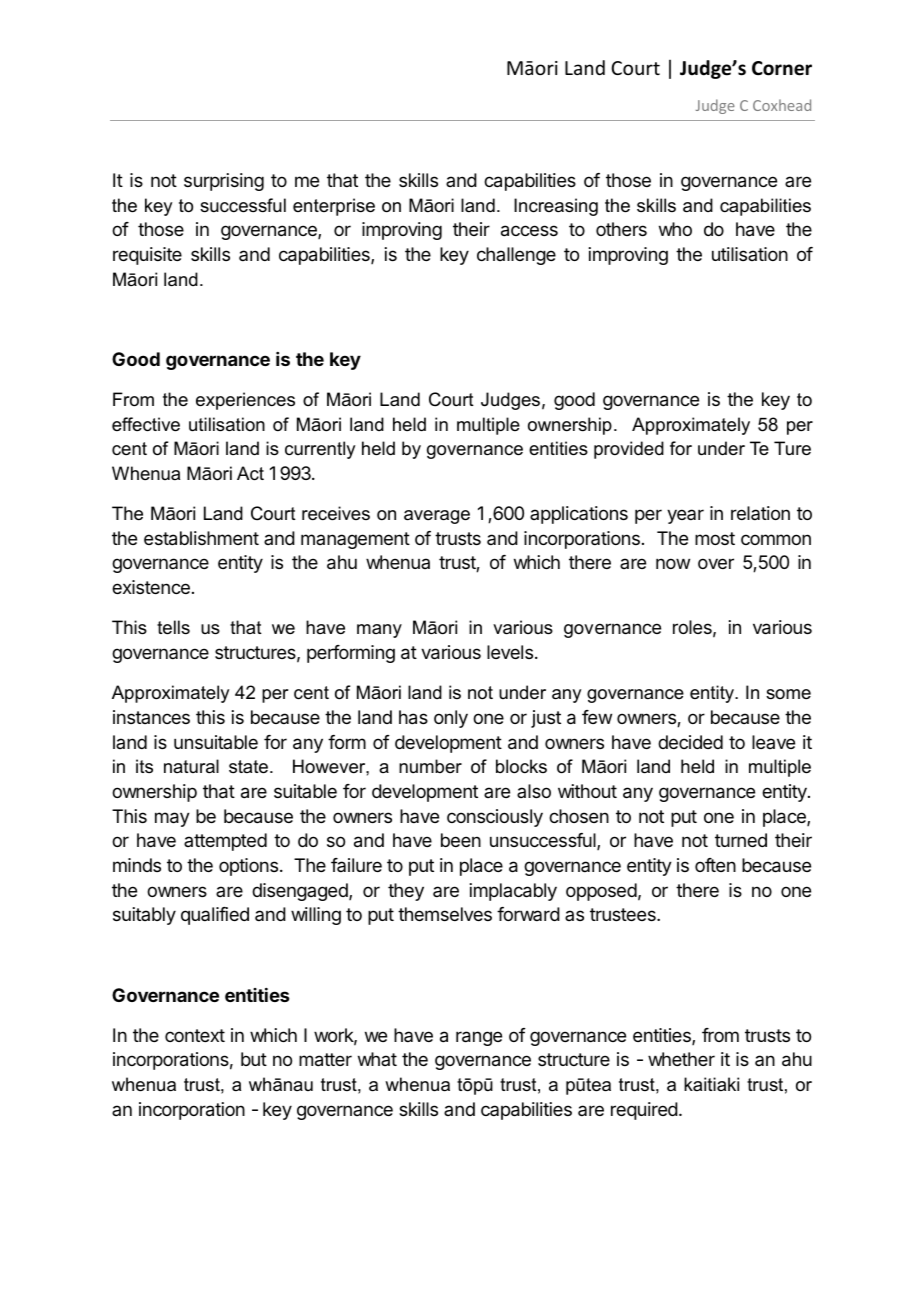 The width and height of the screenshot is (924, 1308). Describe the element at coordinates (510, 652) in the screenshot. I see `levels` at that location.
